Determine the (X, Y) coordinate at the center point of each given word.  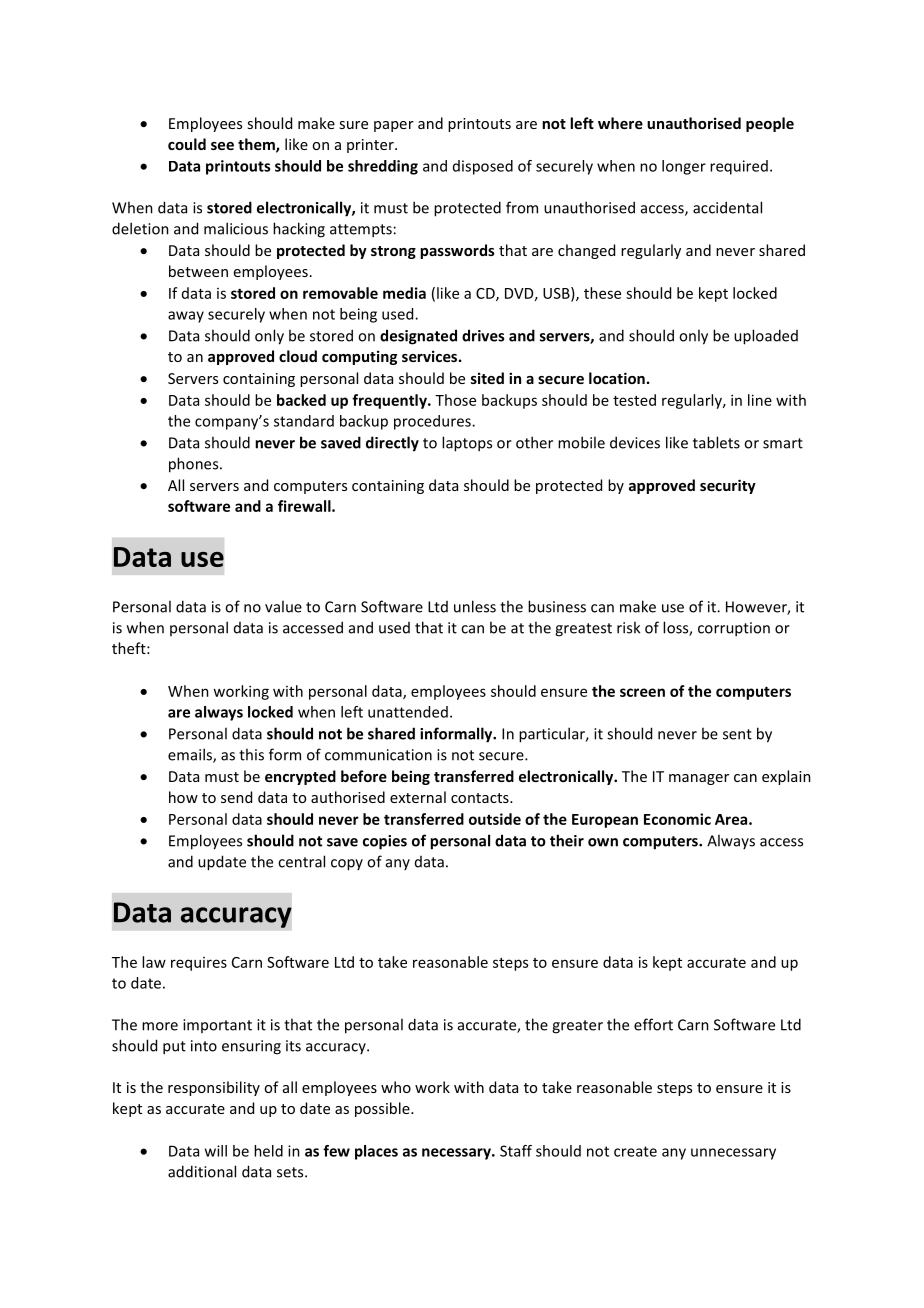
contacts (481, 798)
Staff (516, 1151)
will (216, 1151)
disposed (483, 167)
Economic (677, 819)
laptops (467, 444)
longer (684, 167)
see (222, 146)
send (236, 797)
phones (195, 465)
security (728, 486)
